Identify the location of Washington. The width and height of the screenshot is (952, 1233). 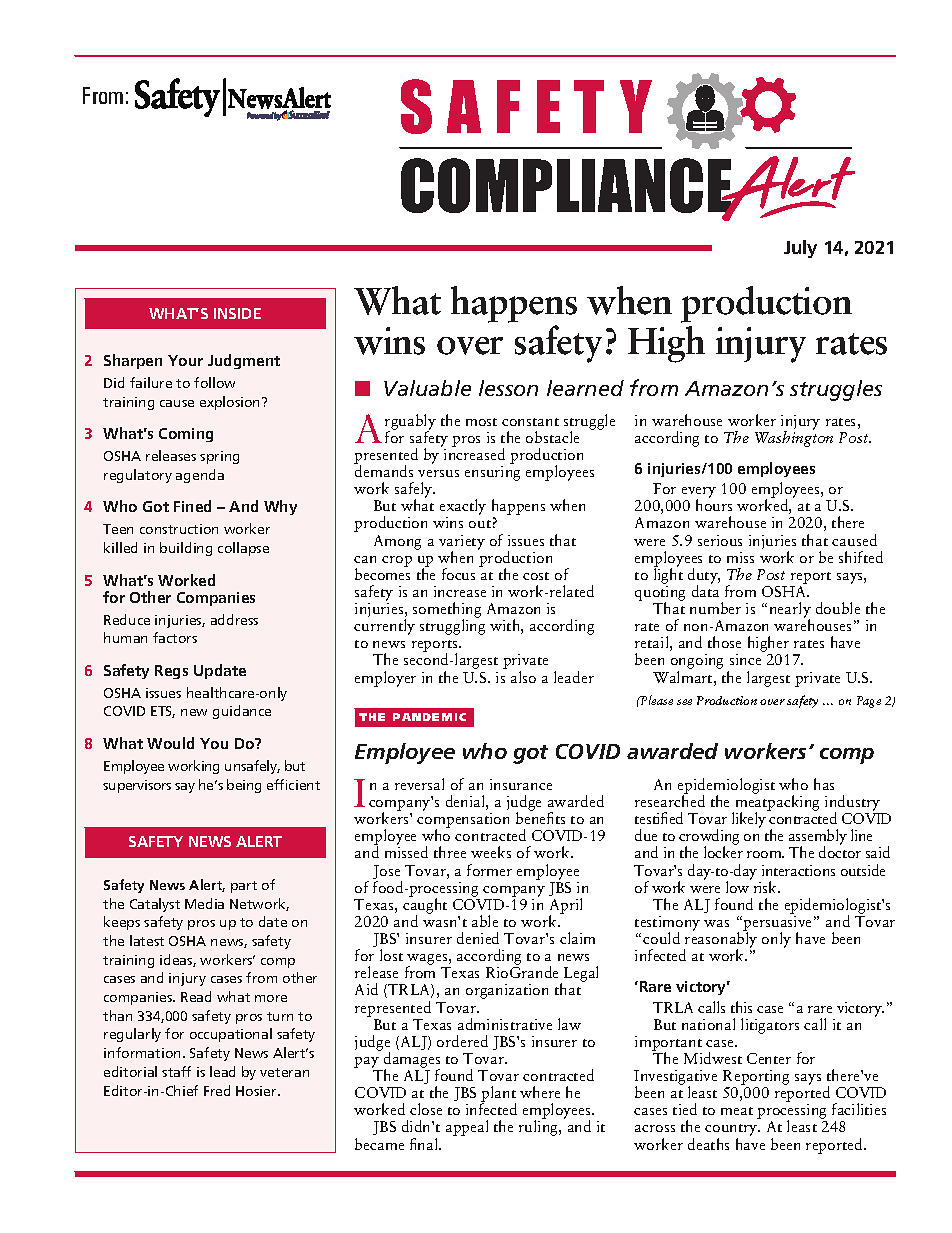
(794, 438).
